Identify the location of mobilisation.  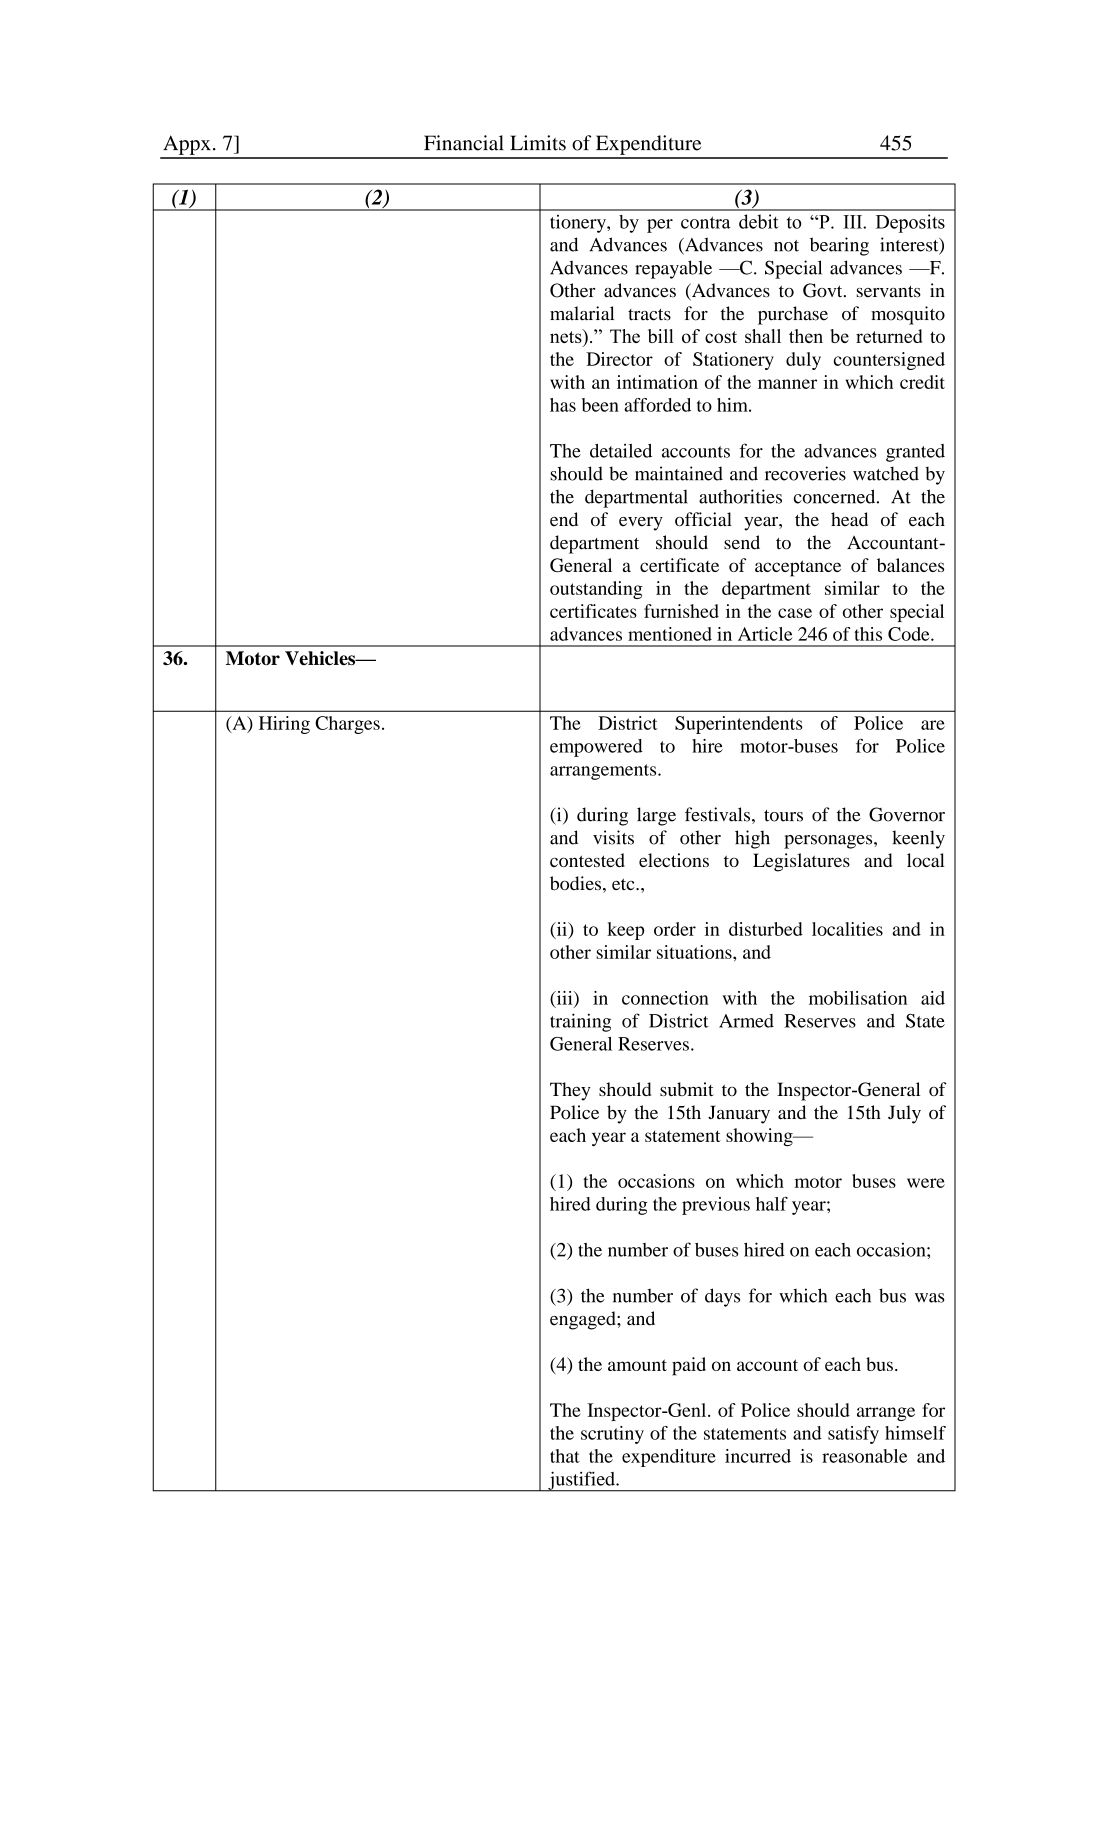
(858, 998).
